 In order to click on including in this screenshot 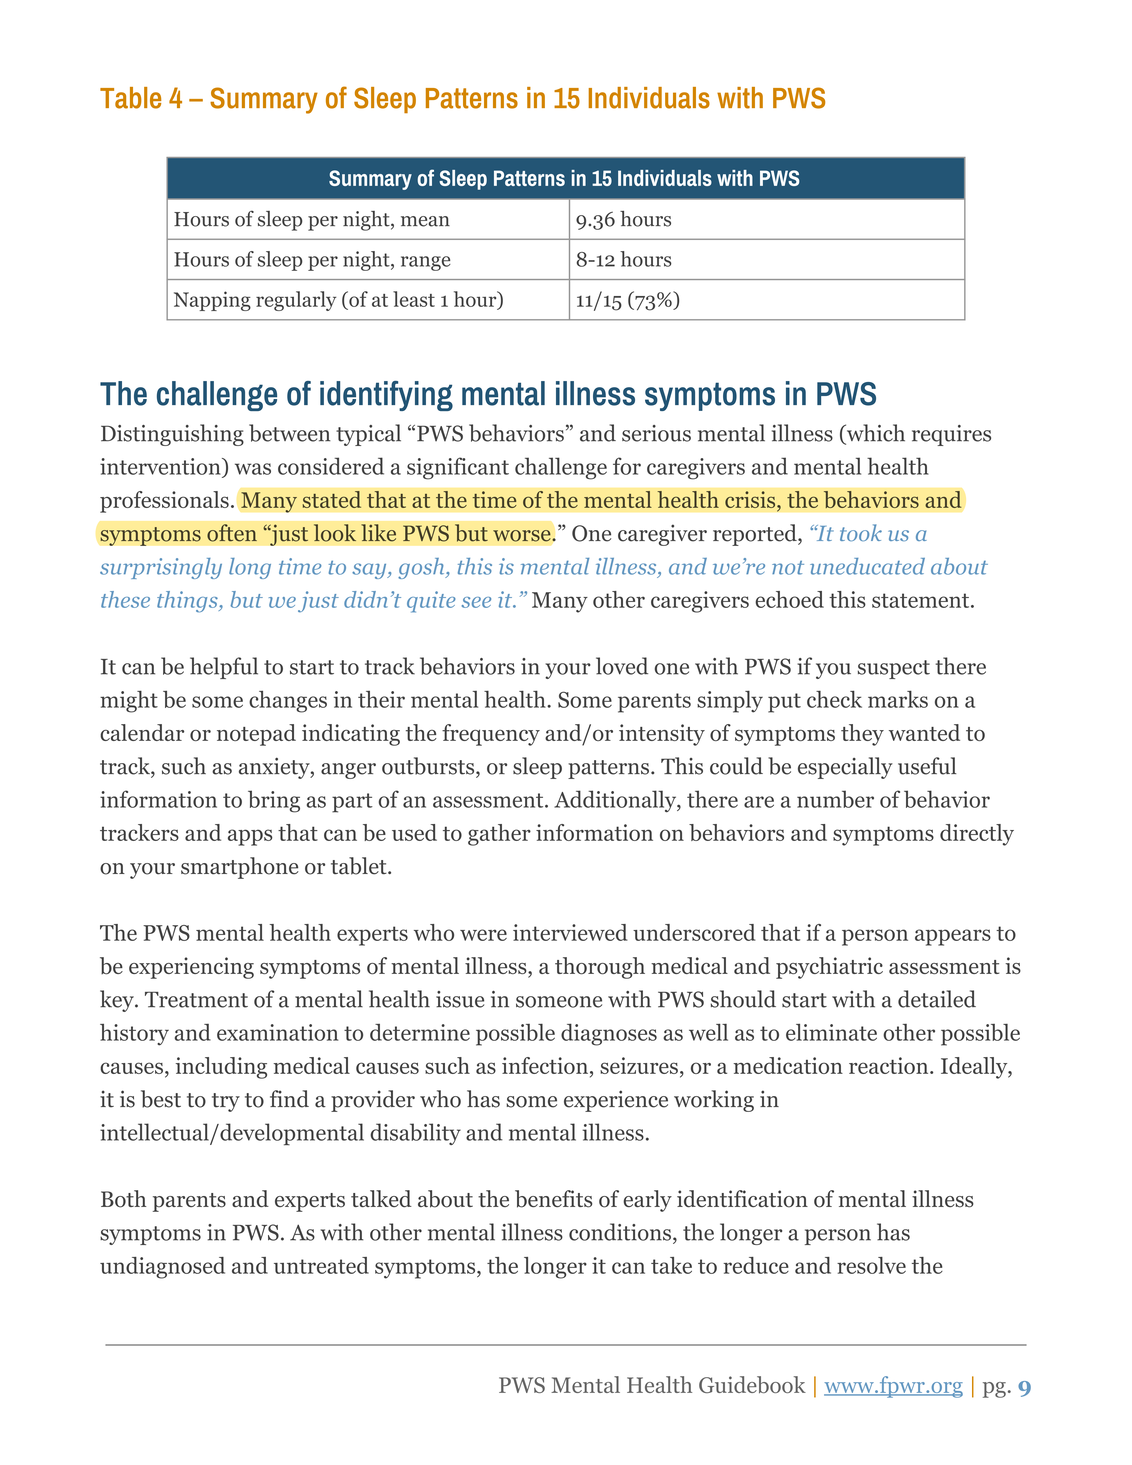, I will do `click(221, 1068)`.
